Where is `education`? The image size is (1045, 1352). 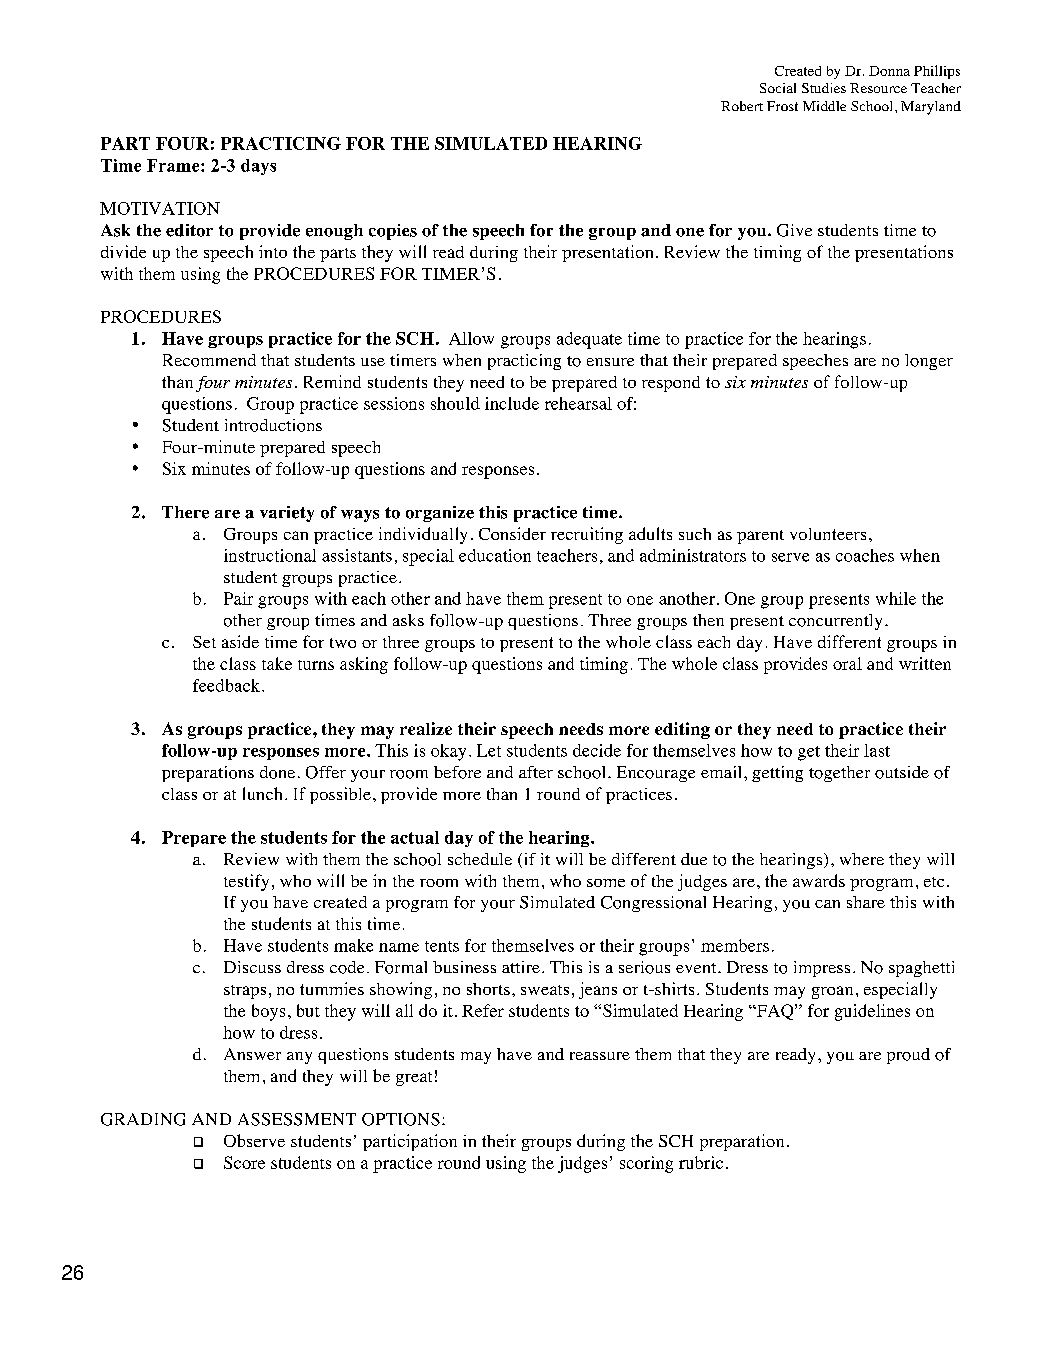
education is located at coordinates (495, 555).
